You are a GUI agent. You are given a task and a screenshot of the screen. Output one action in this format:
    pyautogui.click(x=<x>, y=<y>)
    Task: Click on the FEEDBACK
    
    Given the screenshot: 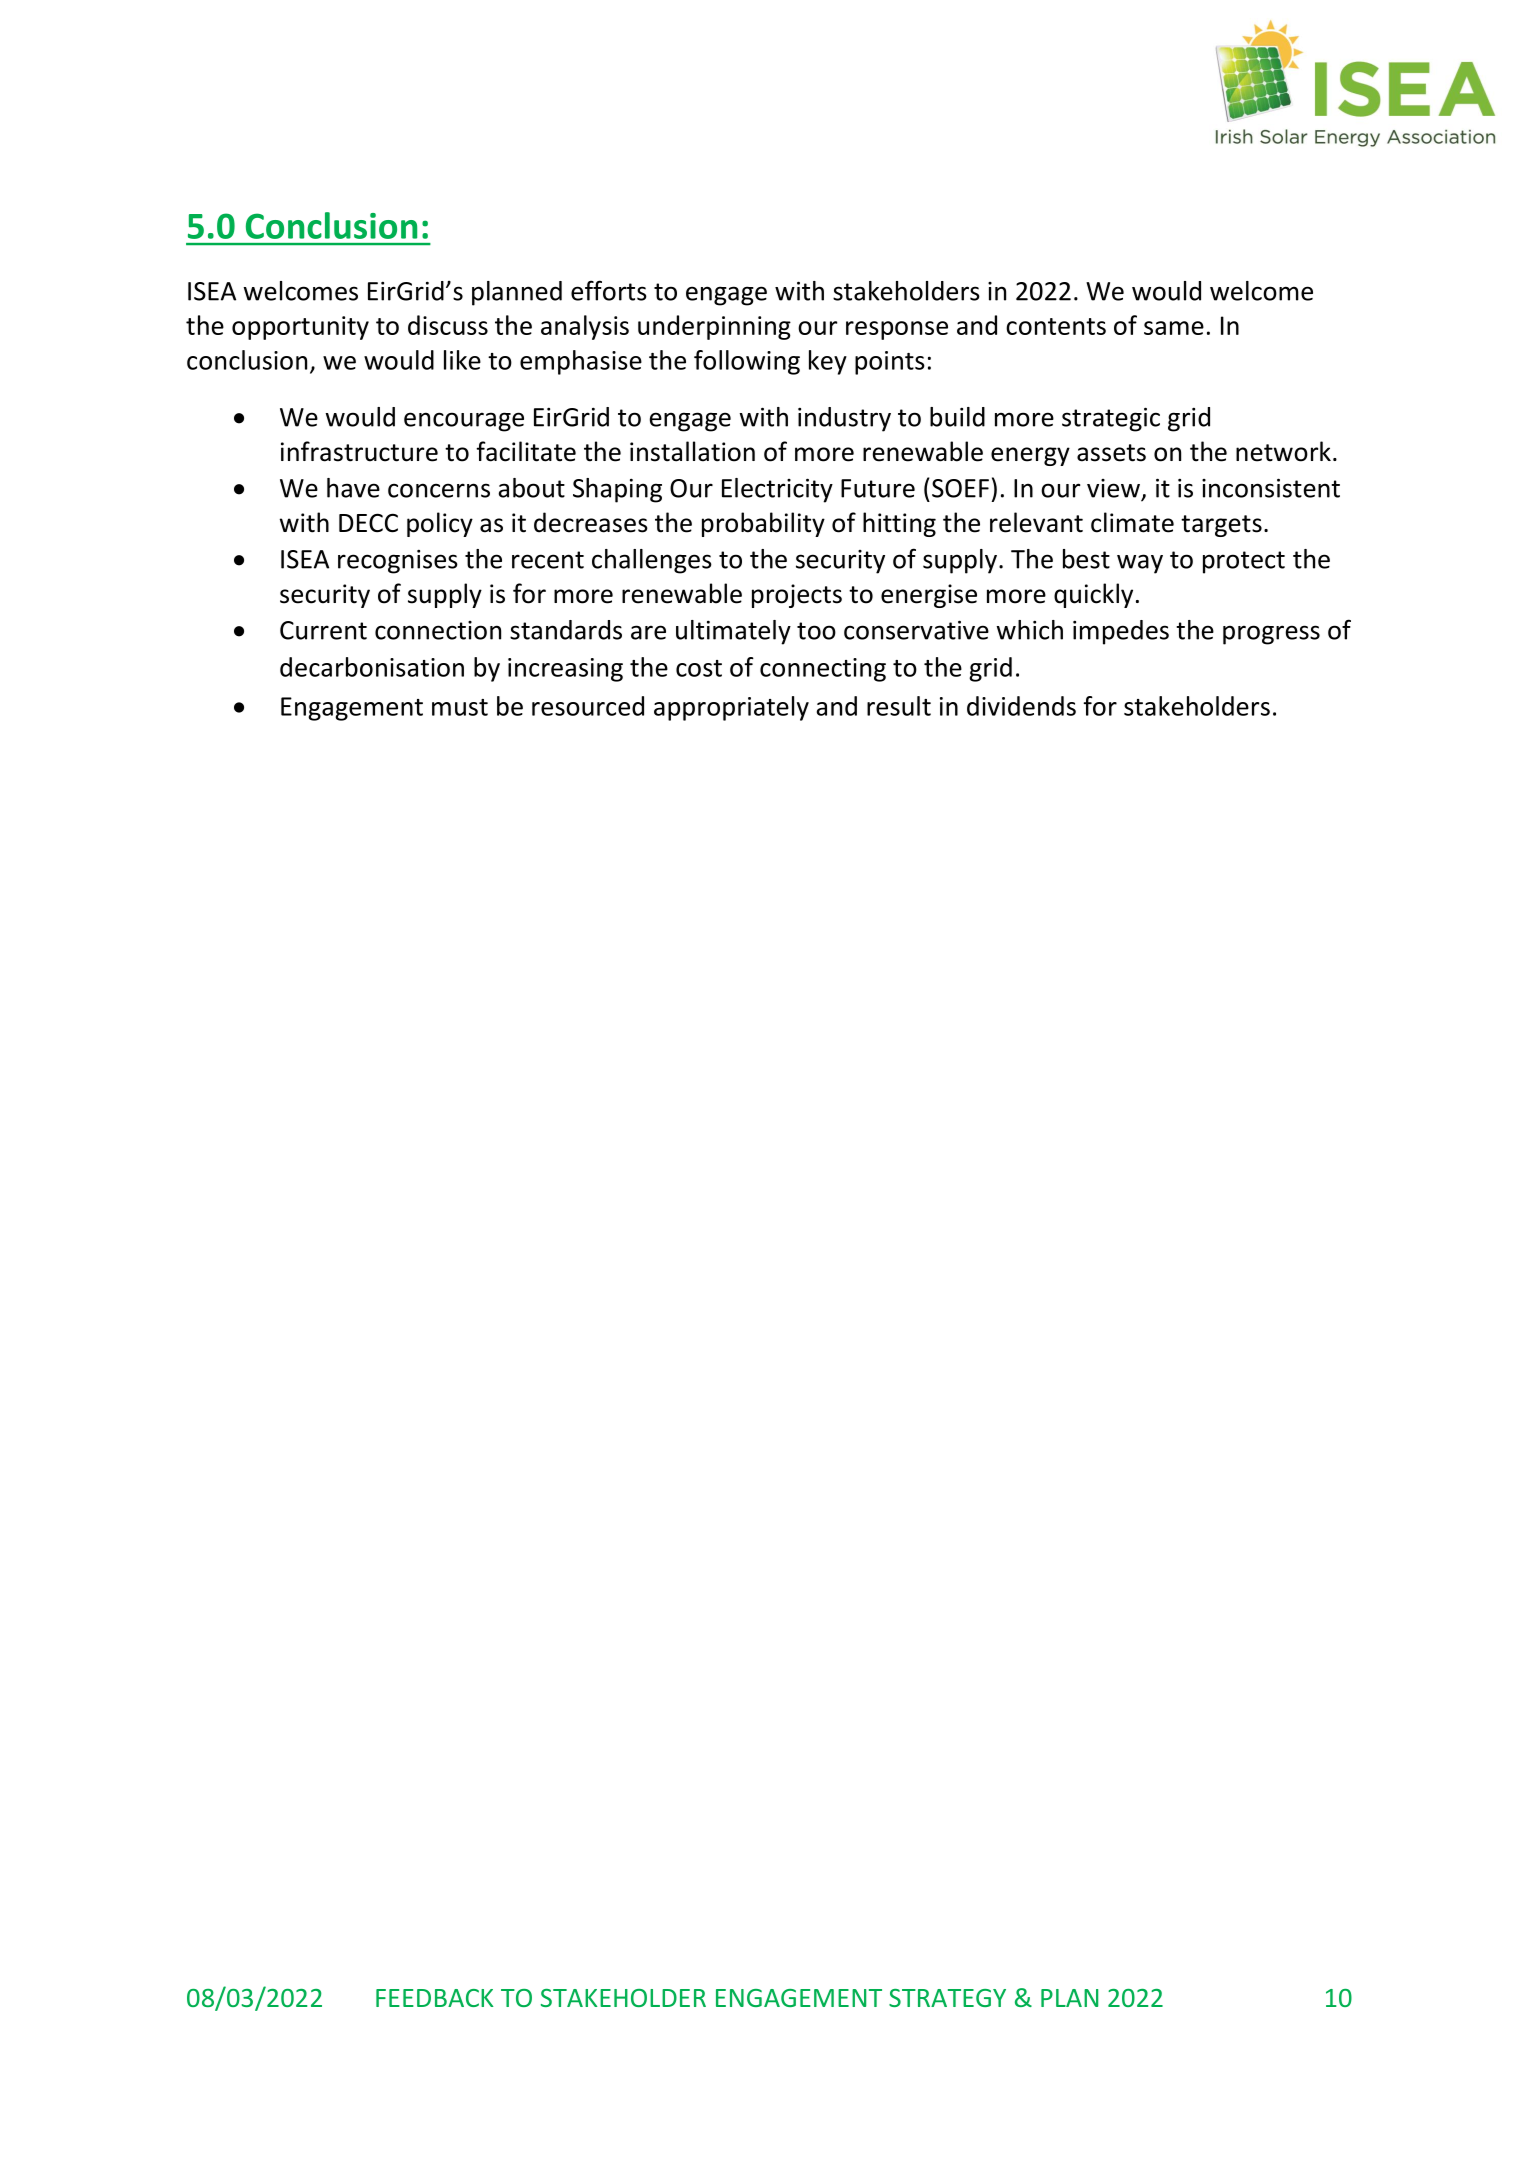 What is the action you would take?
    pyautogui.click(x=434, y=1998)
